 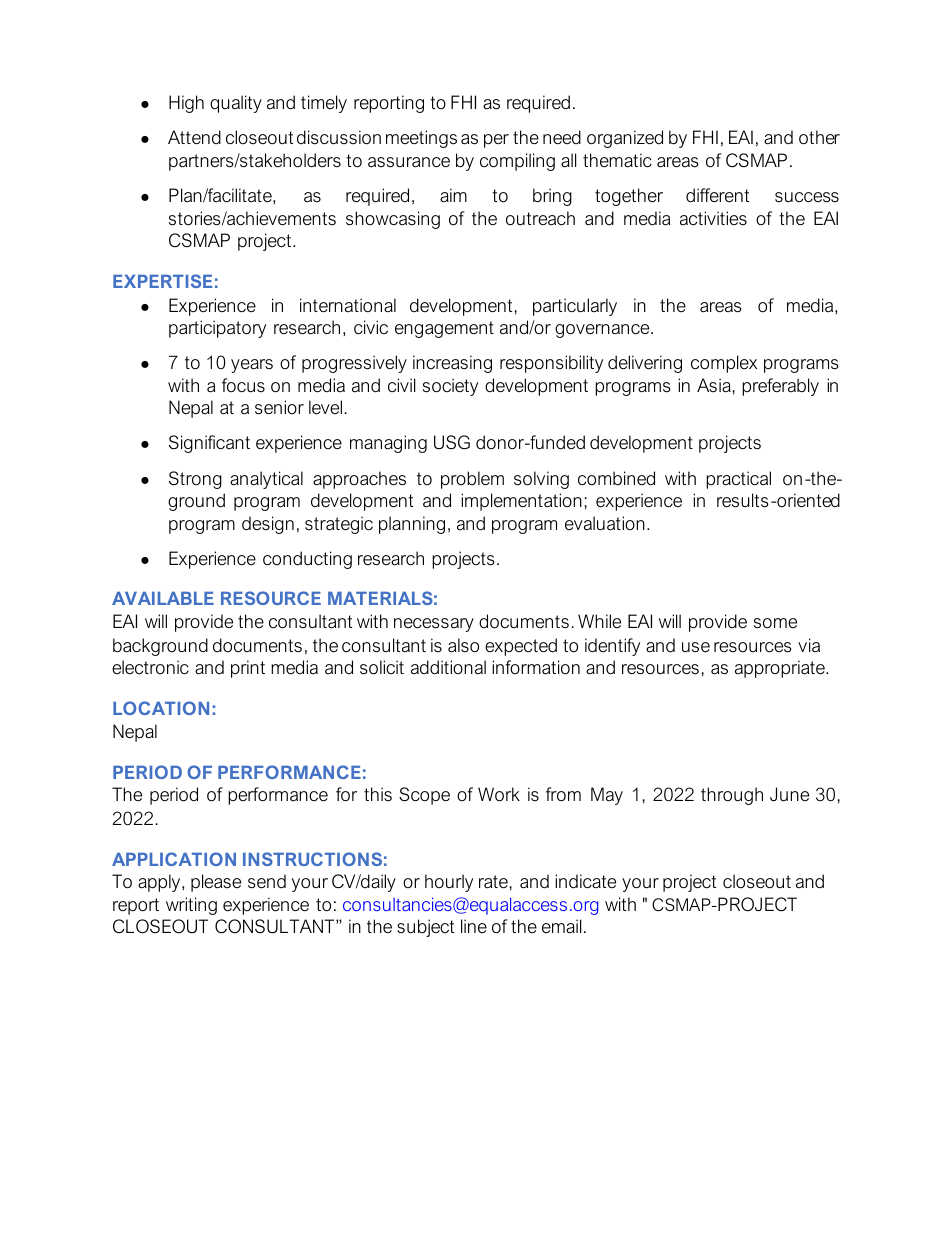 What do you see at coordinates (248, 669) in the screenshot?
I see `print` at bounding box center [248, 669].
